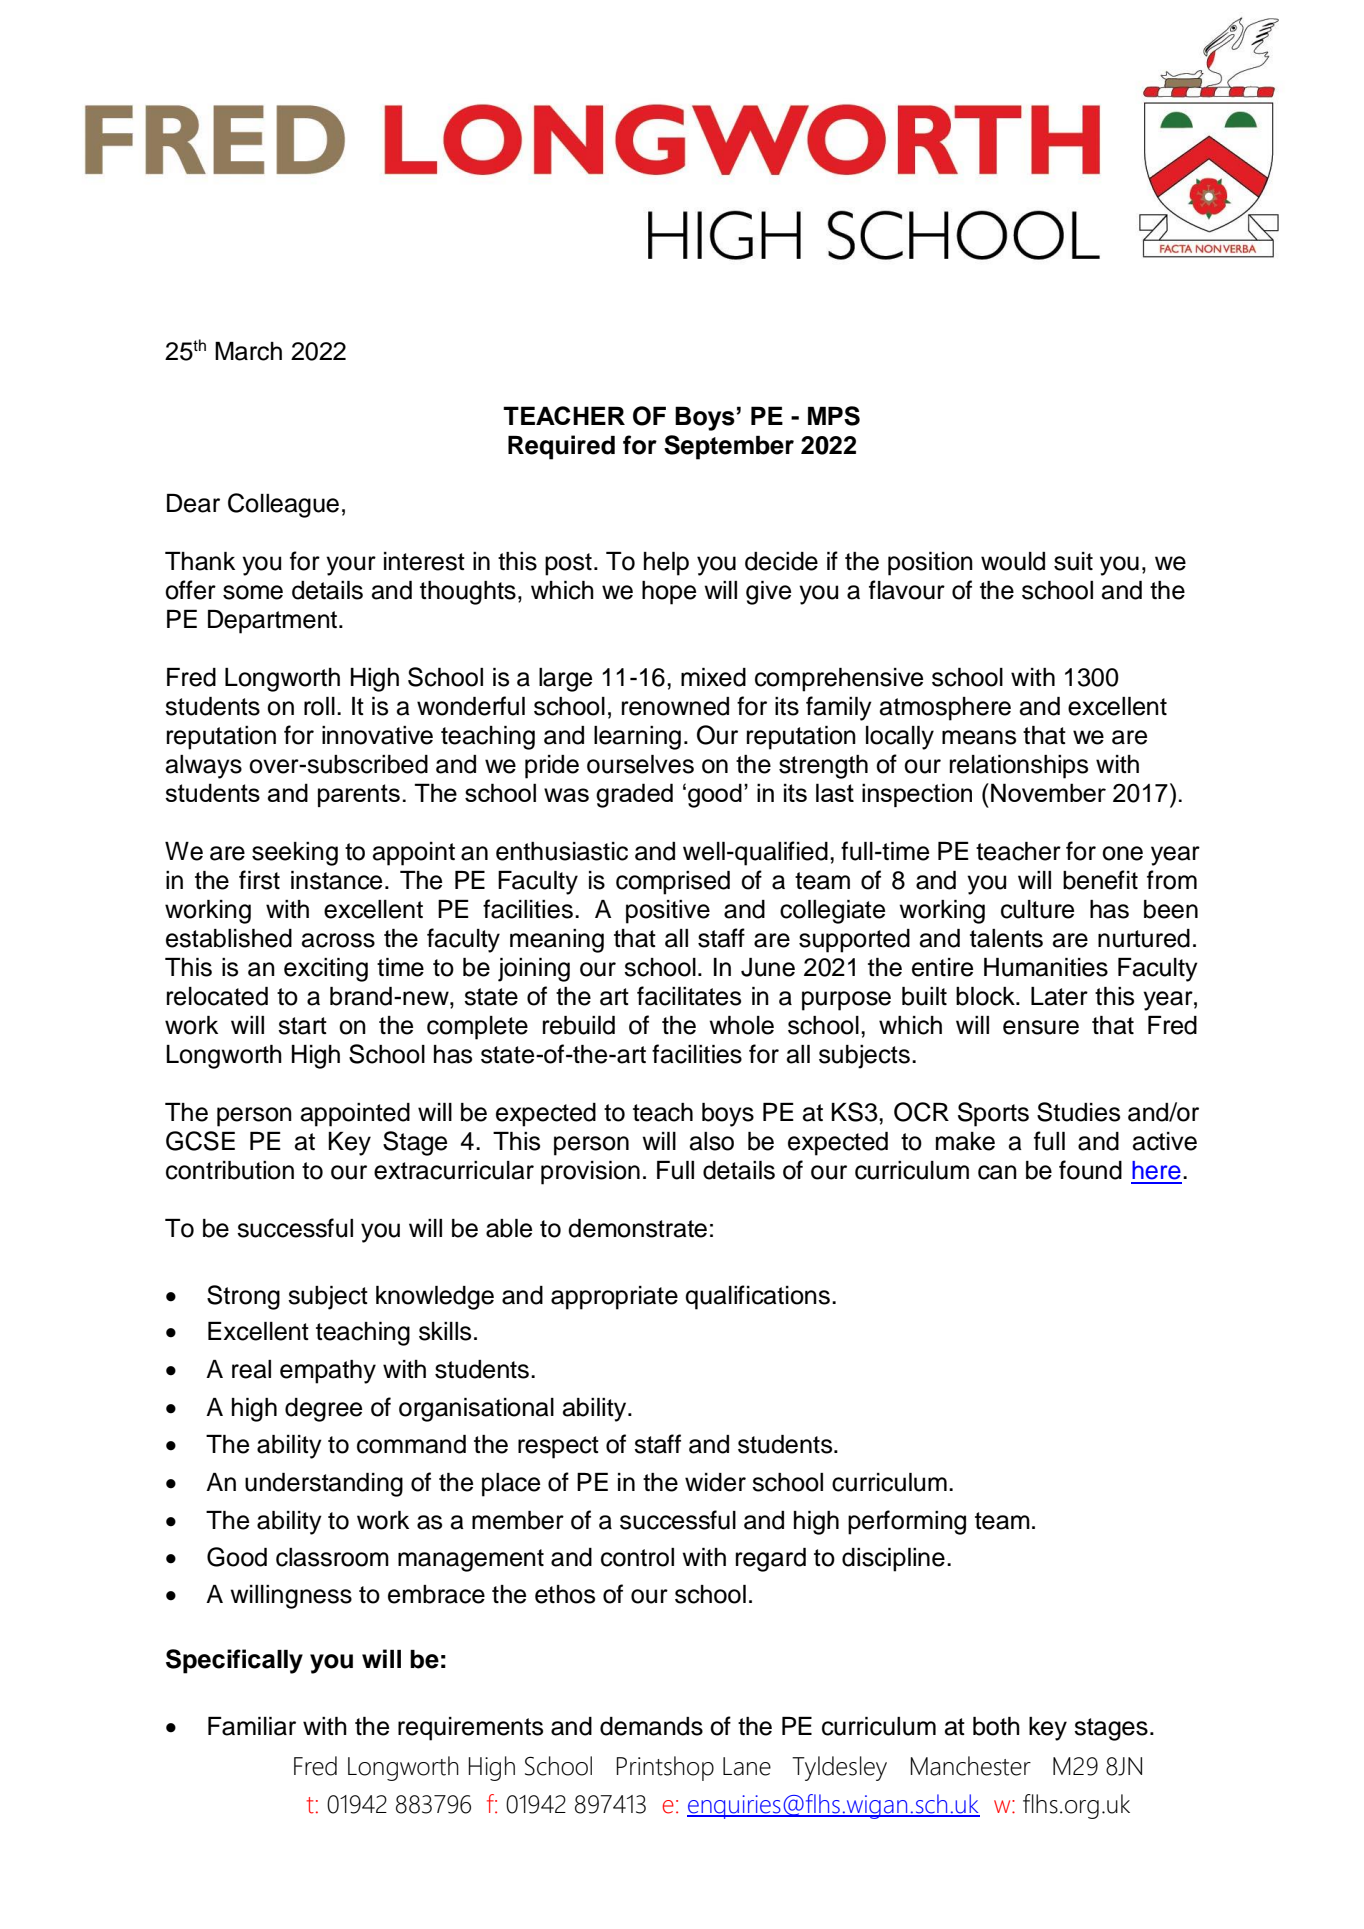  Describe the element at coordinates (1041, 1027) in the image. I see `ensure` at that location.
